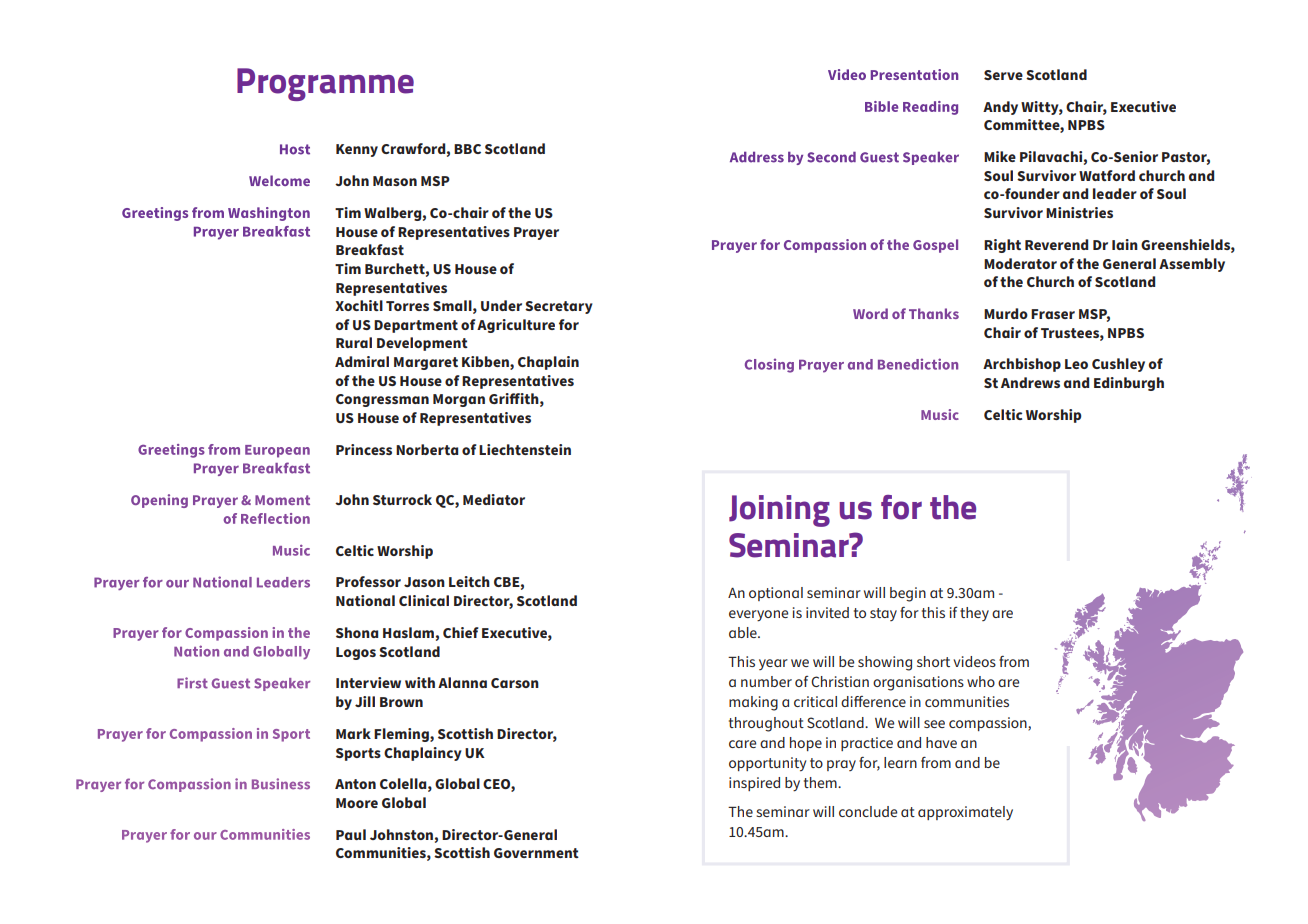  Describe the element at coordinates (525, 449) in the screenshot. I see `Liechtenstein` at that location.
